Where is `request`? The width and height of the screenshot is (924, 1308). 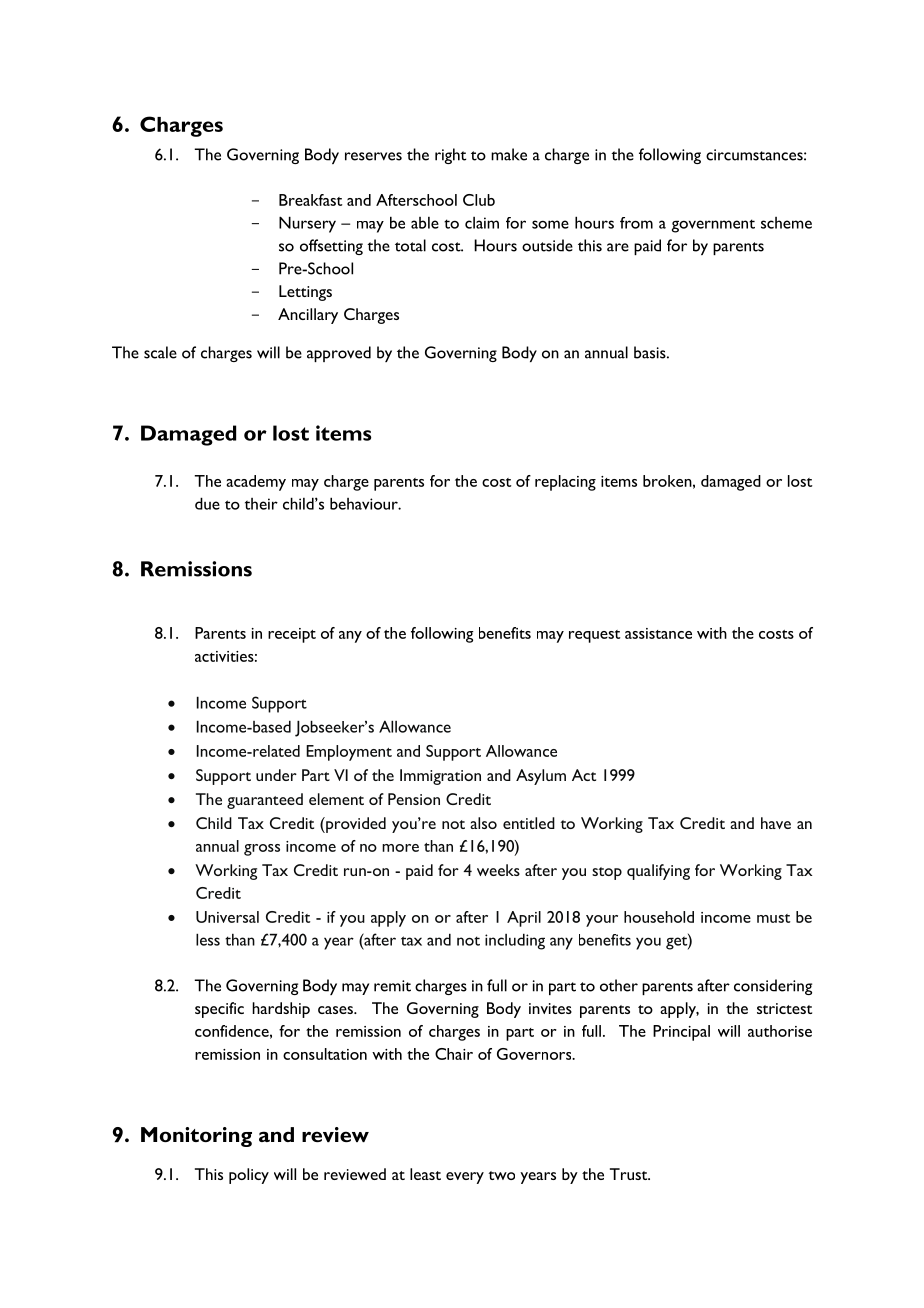
request is located at coordinates (594, 636).
